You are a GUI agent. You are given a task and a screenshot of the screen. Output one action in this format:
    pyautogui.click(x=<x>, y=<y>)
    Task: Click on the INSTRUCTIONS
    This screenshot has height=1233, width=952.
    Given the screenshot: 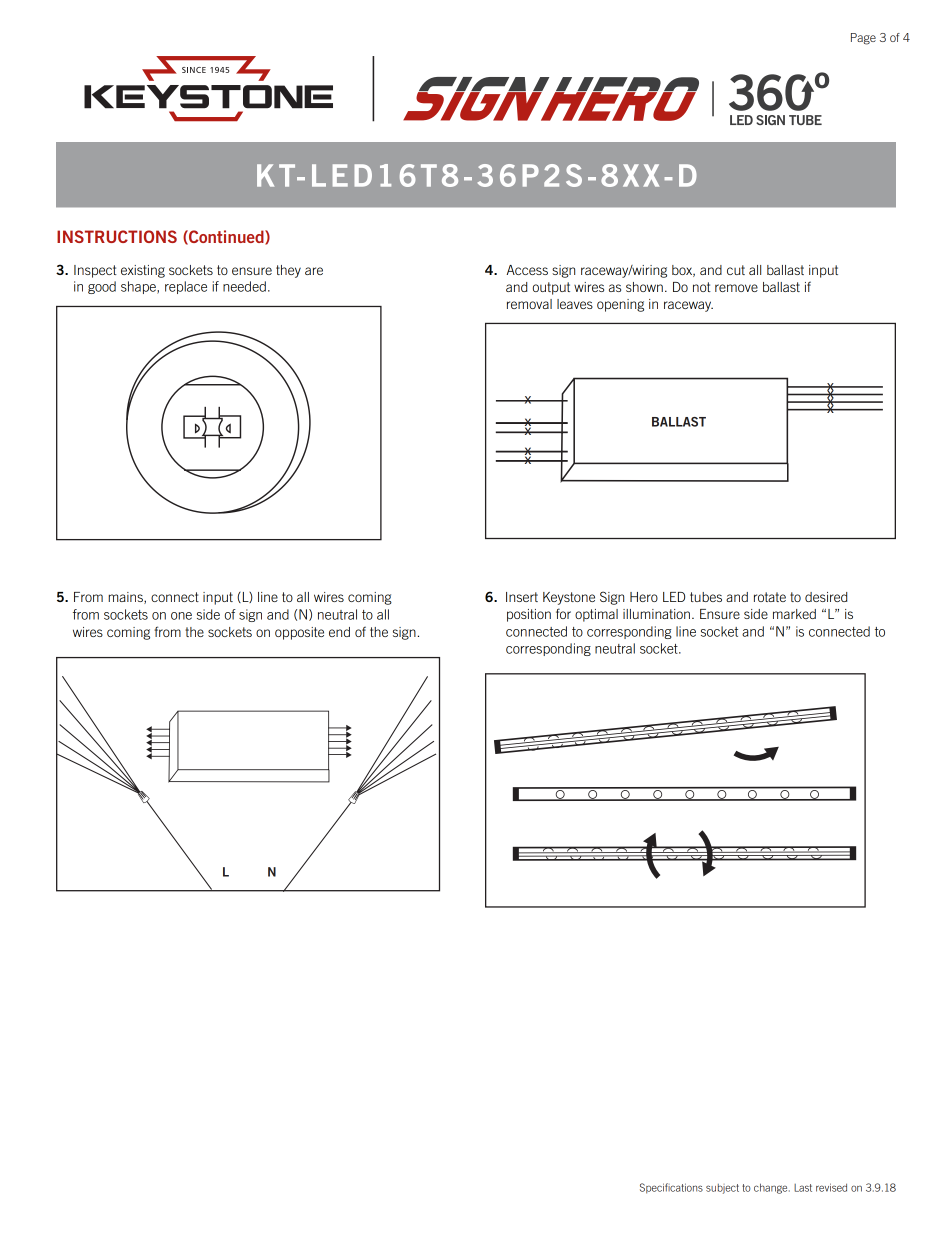 What is the action you would take?
    pyautogui.click(x=117, y=236)
